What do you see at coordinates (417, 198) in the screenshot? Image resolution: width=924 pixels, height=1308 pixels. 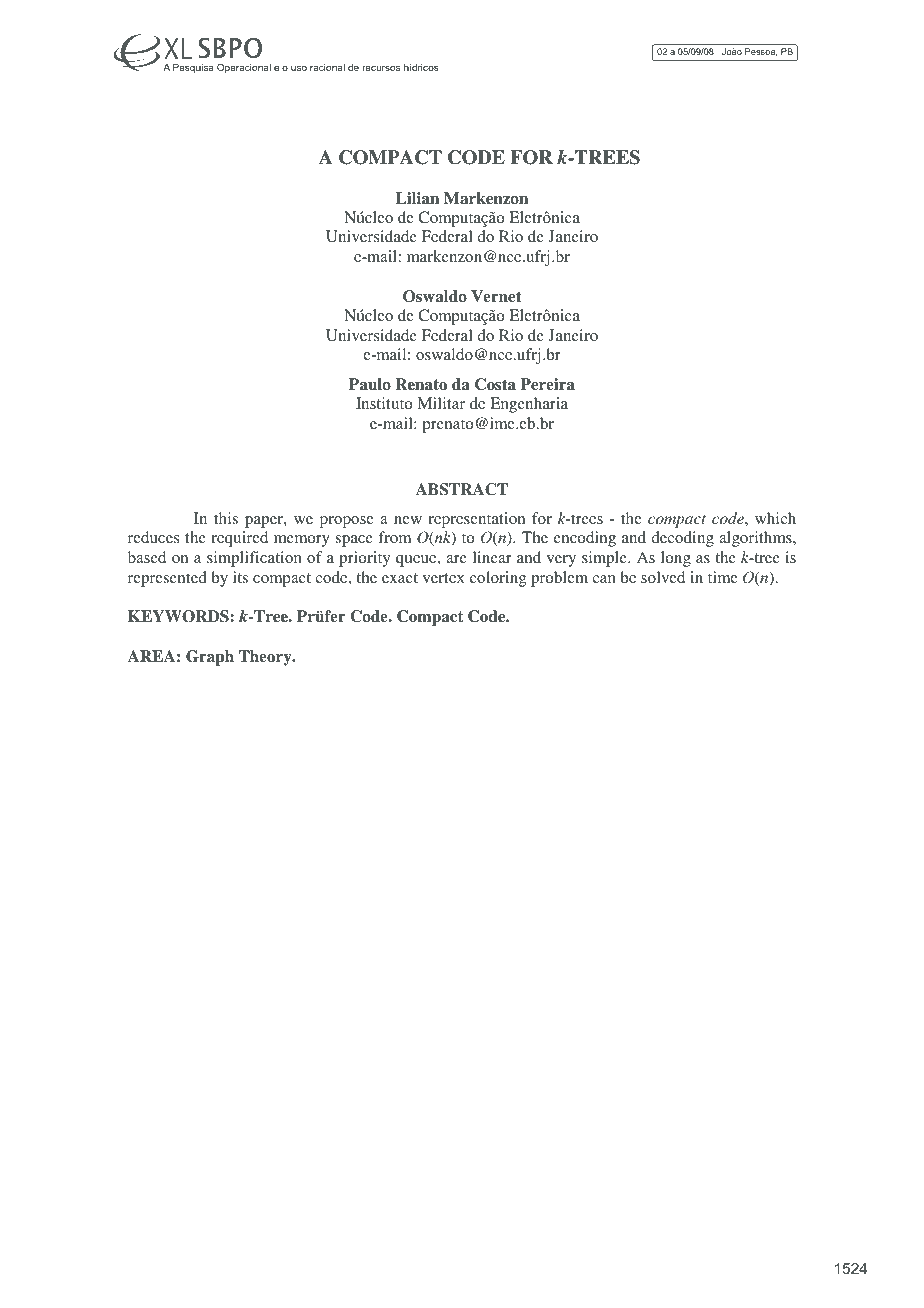 I see `Lilian` at bounding box center [417, 198].
